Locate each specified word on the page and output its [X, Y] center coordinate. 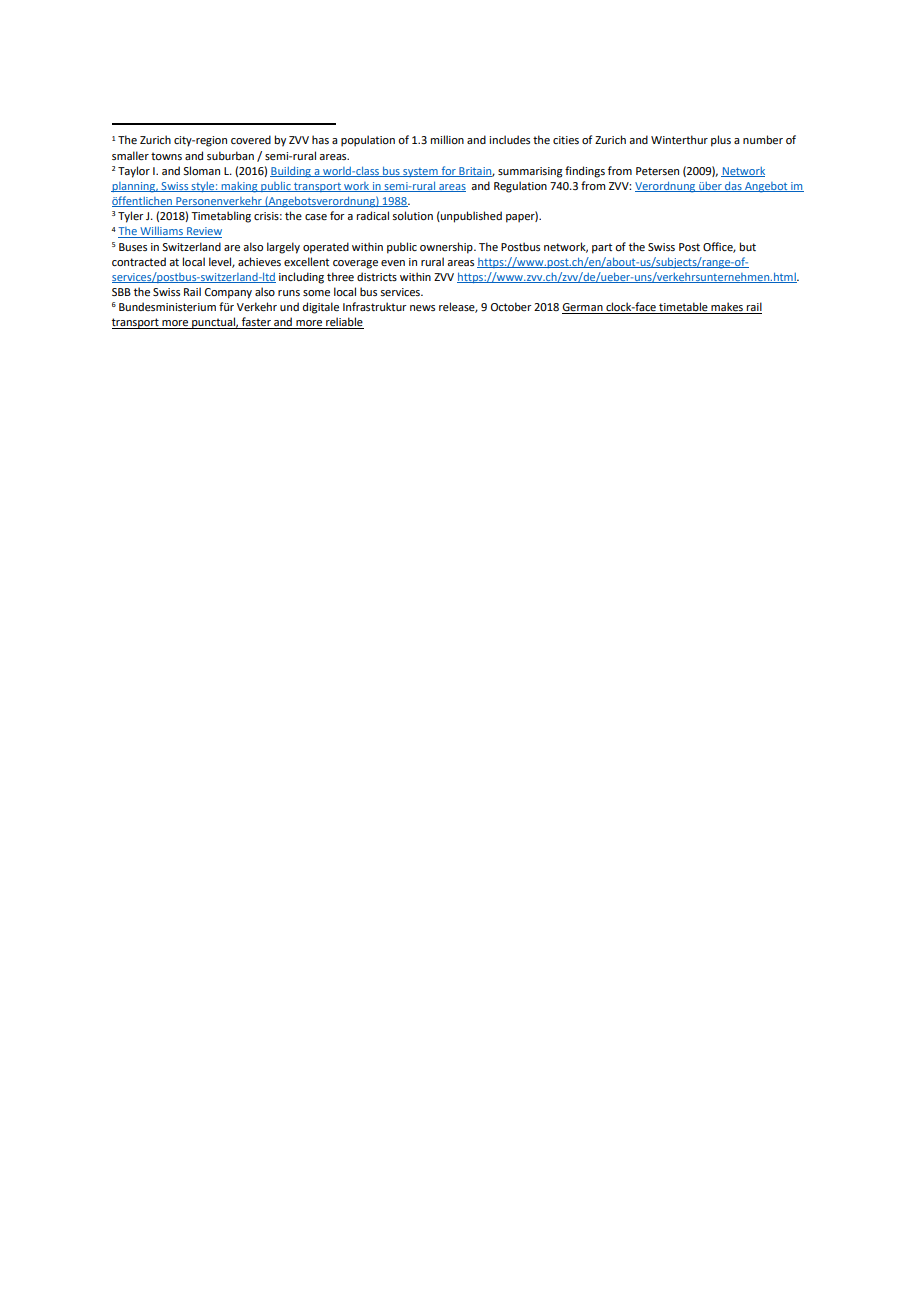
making [239, 187]
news [422, 308]
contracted [139, 261]
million [447, 139]
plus [721, 141]
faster [256, 323]
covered [251, 139]
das [733, 186]
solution [412, 215]
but [748, 246]
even [393, 263]
